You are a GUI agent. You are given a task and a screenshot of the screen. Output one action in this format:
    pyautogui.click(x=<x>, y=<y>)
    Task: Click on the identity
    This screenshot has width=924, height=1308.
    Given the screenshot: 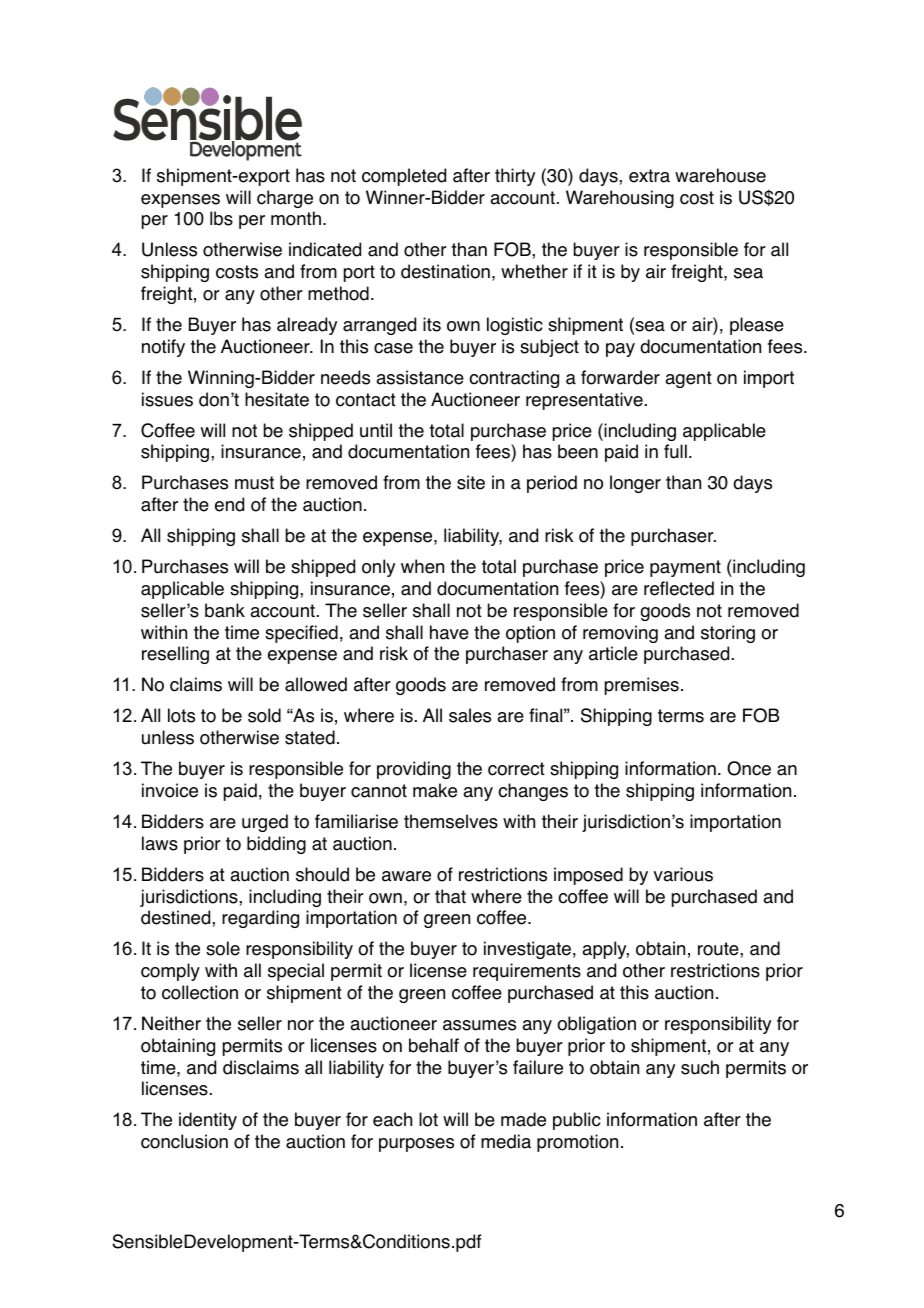 What is the action you would take?
    pyautogui.click(x=208, y=1121)
